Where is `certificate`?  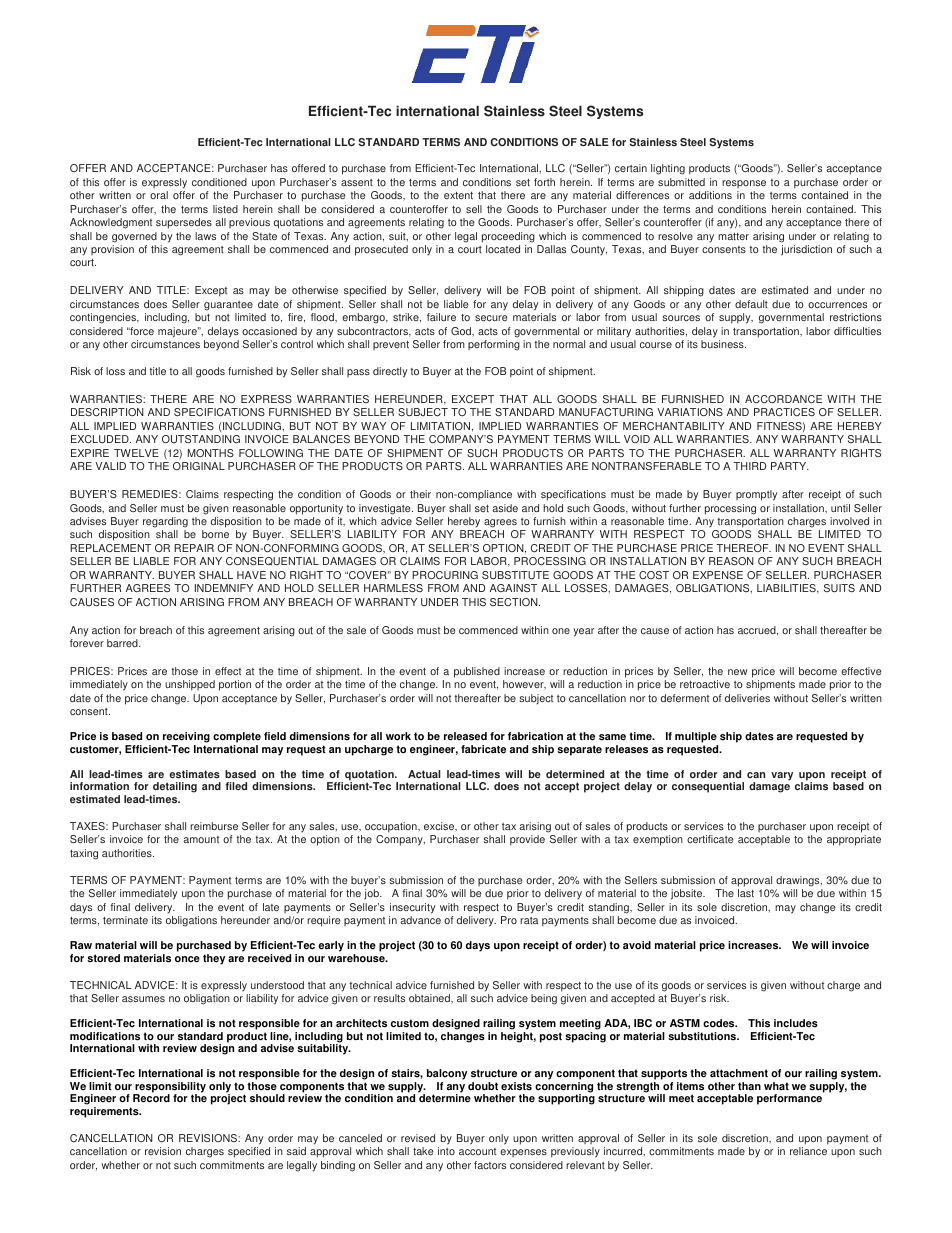
certificate is located at coordinates (710, 839).
